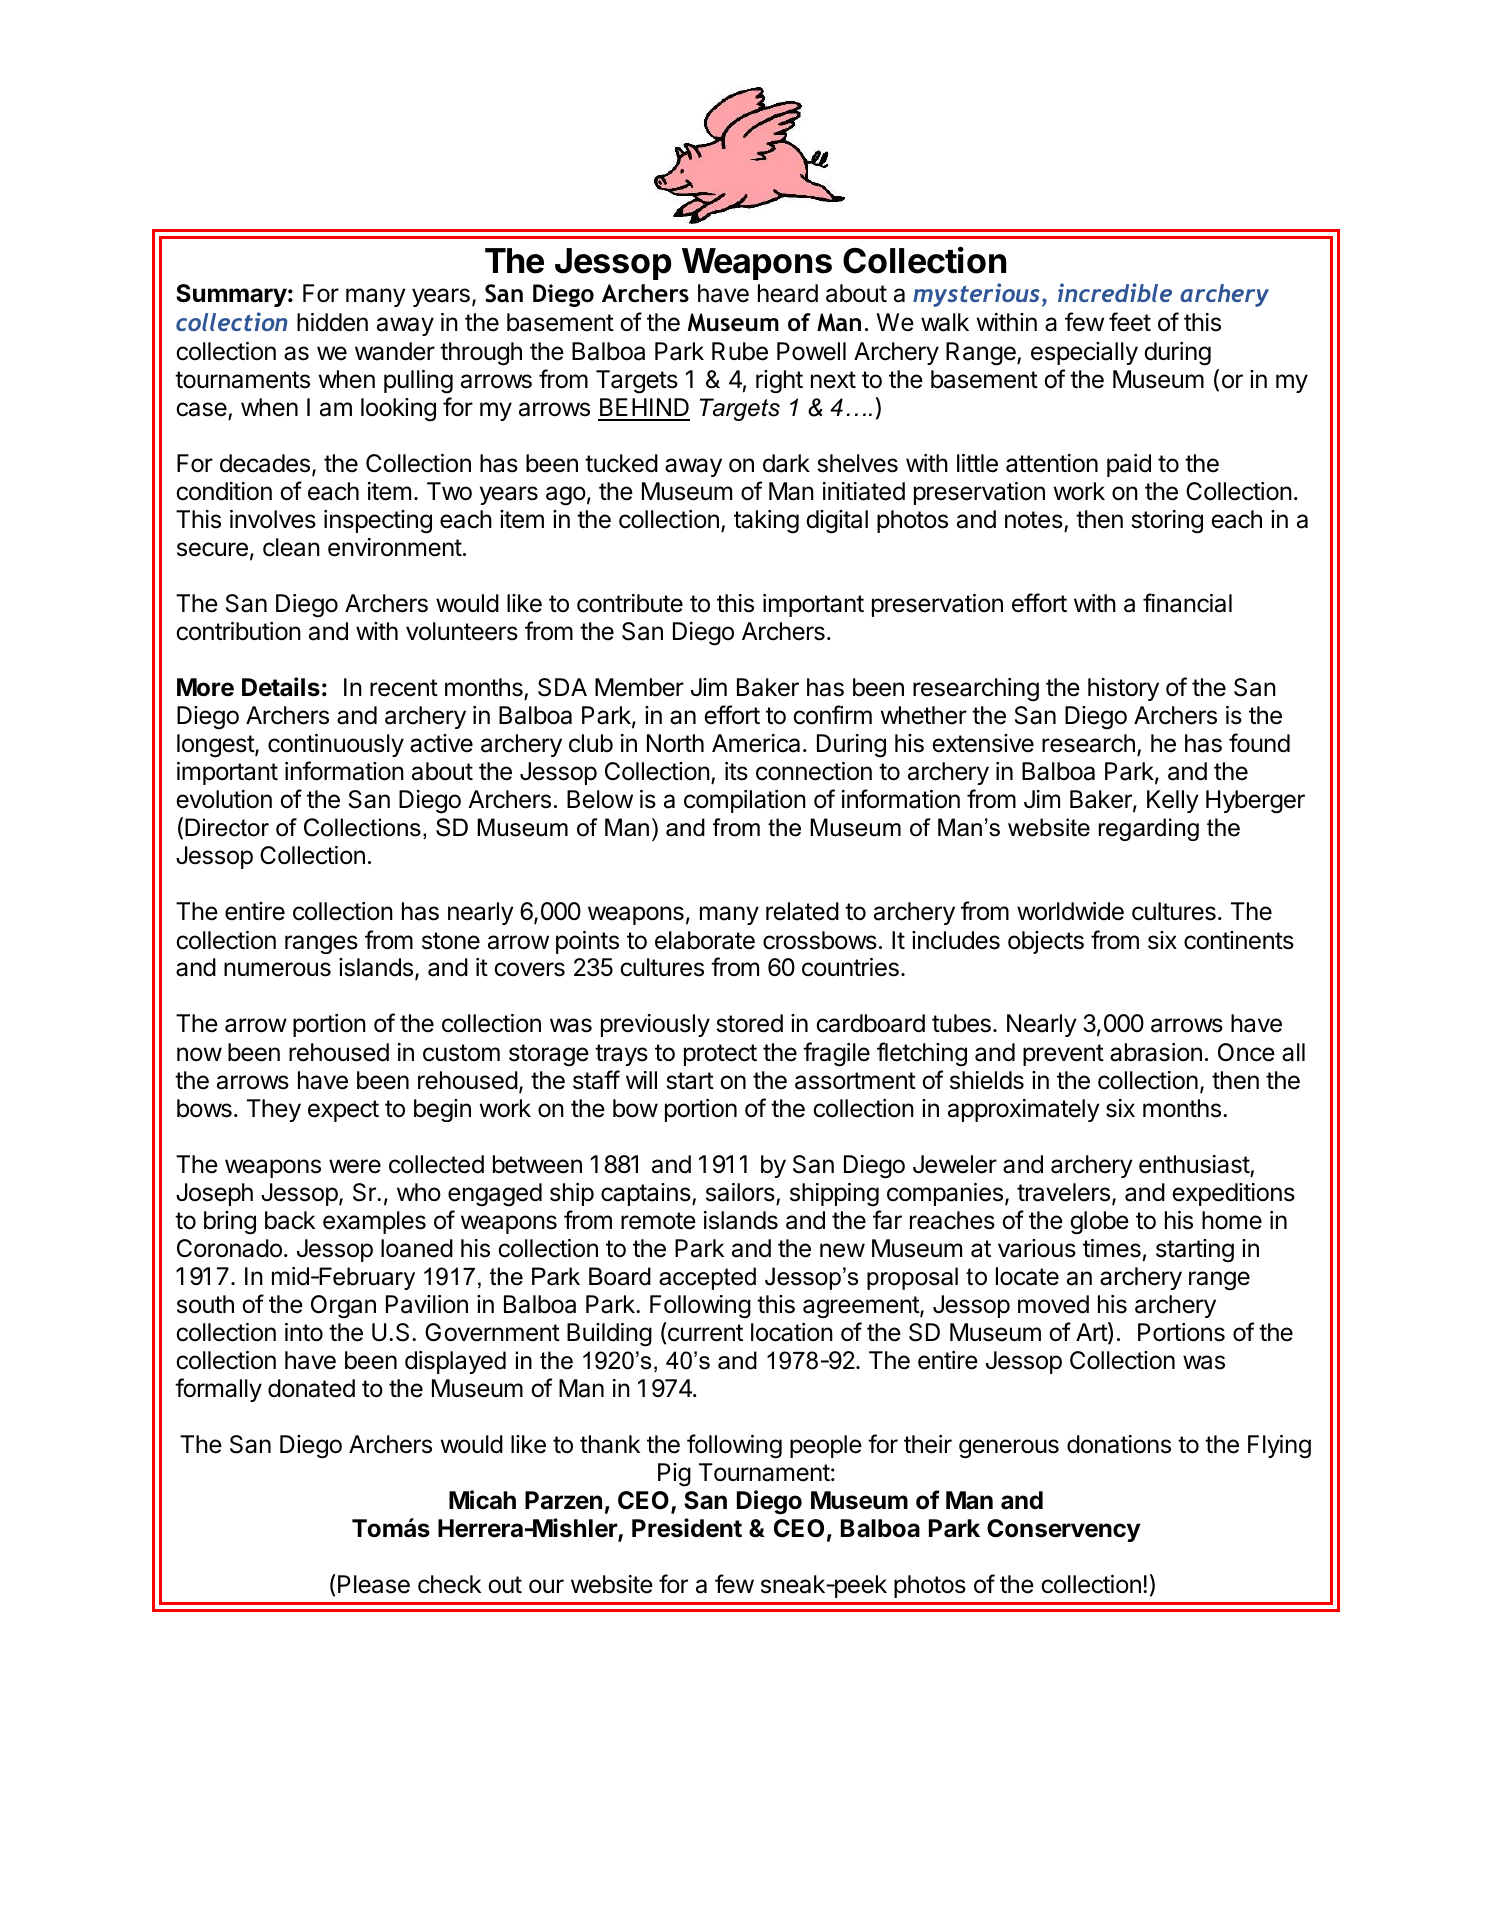 The image size is (1492, 1930). What do you see at coordinates (277, 969) in the image?
I see `numerous` at bounding box center [277, 969].
